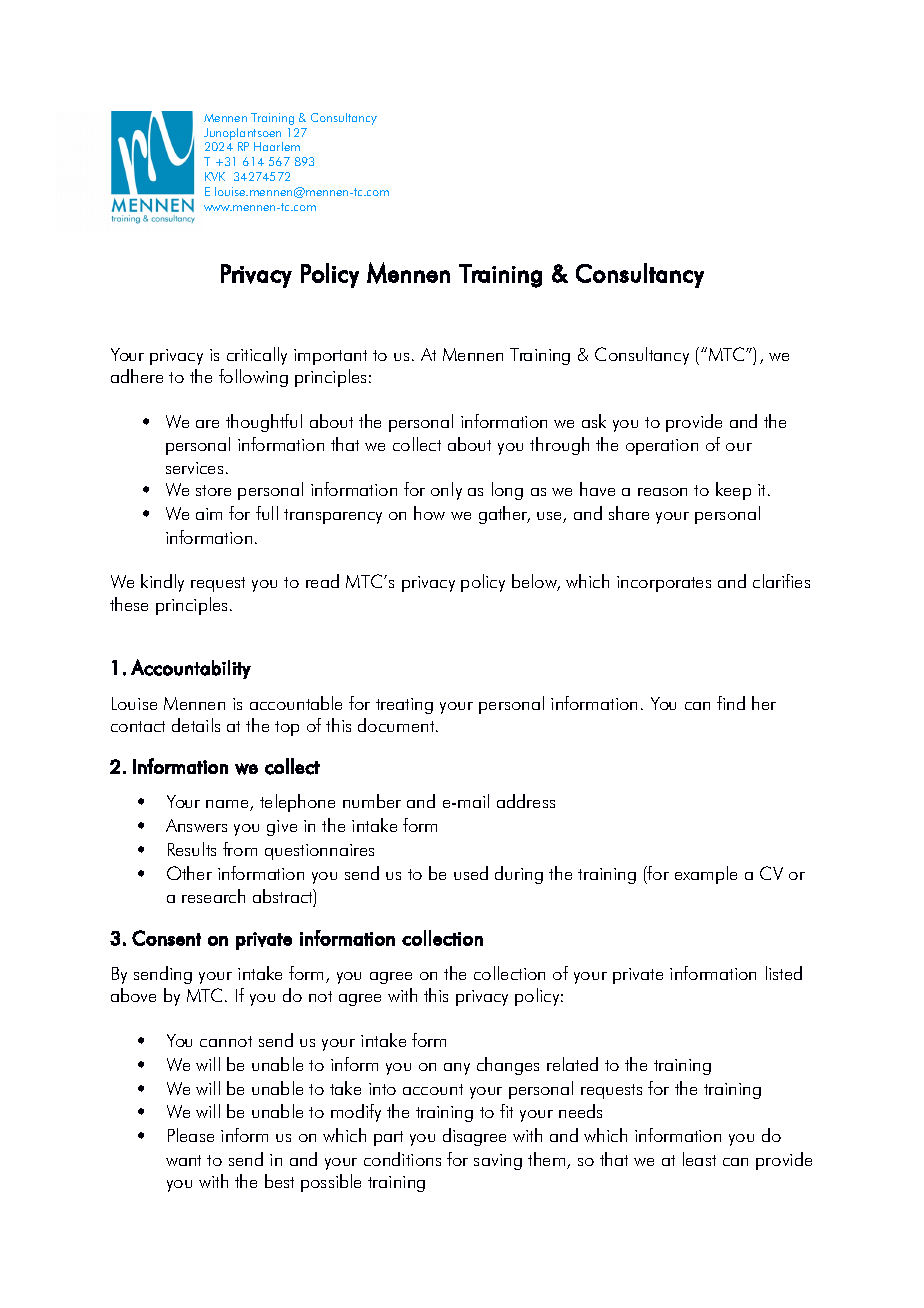 Image resolution: width=924 pixels, height=1308 pixels. Describe the element at coordinates (330, 357) in the screenshot. I see `important` at that location.
